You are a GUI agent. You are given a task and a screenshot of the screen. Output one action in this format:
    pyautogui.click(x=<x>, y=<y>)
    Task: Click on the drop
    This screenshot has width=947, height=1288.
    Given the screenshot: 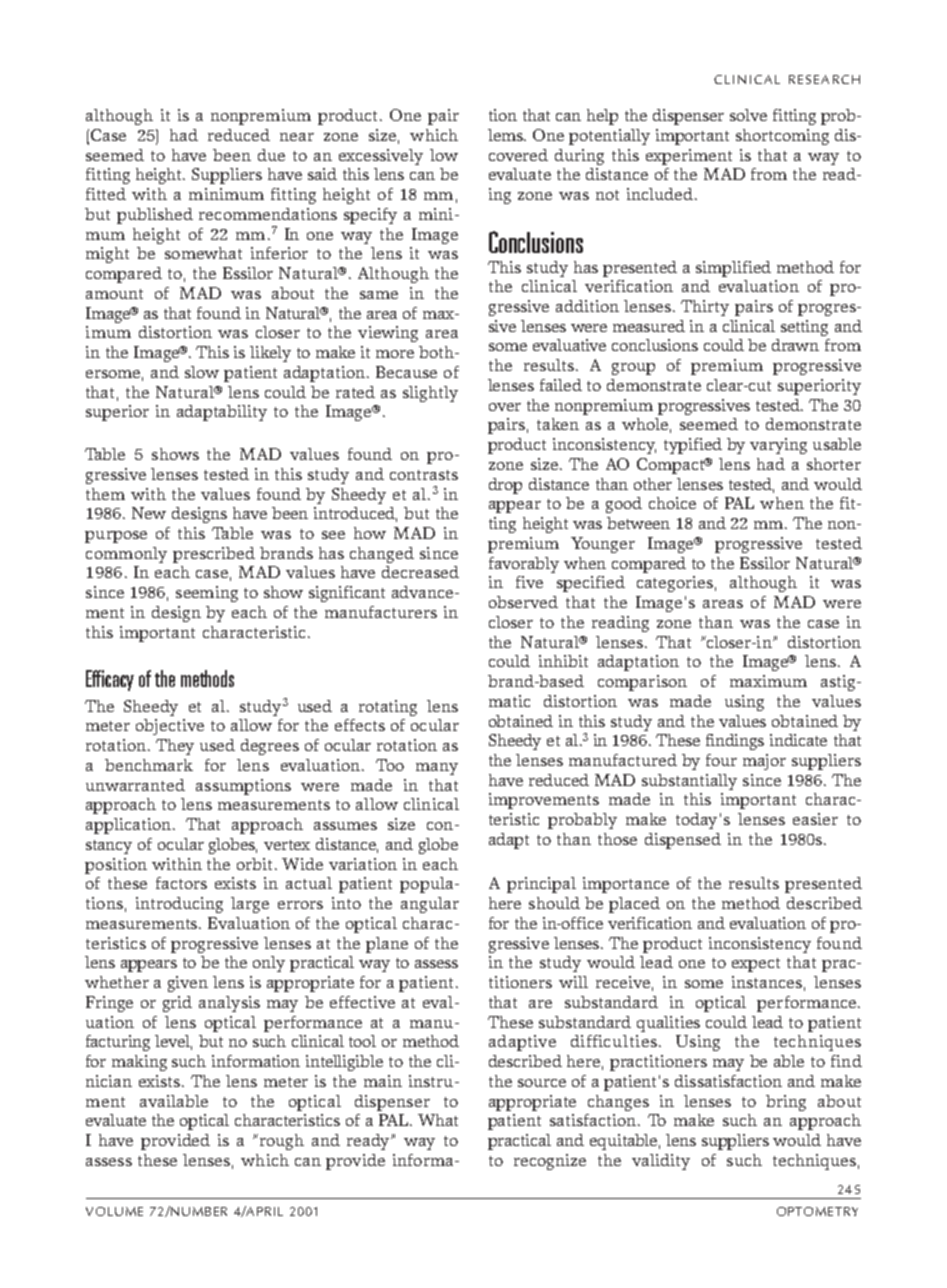 What is the action you would take?
    pyautogui.click(x=505, y=486)
